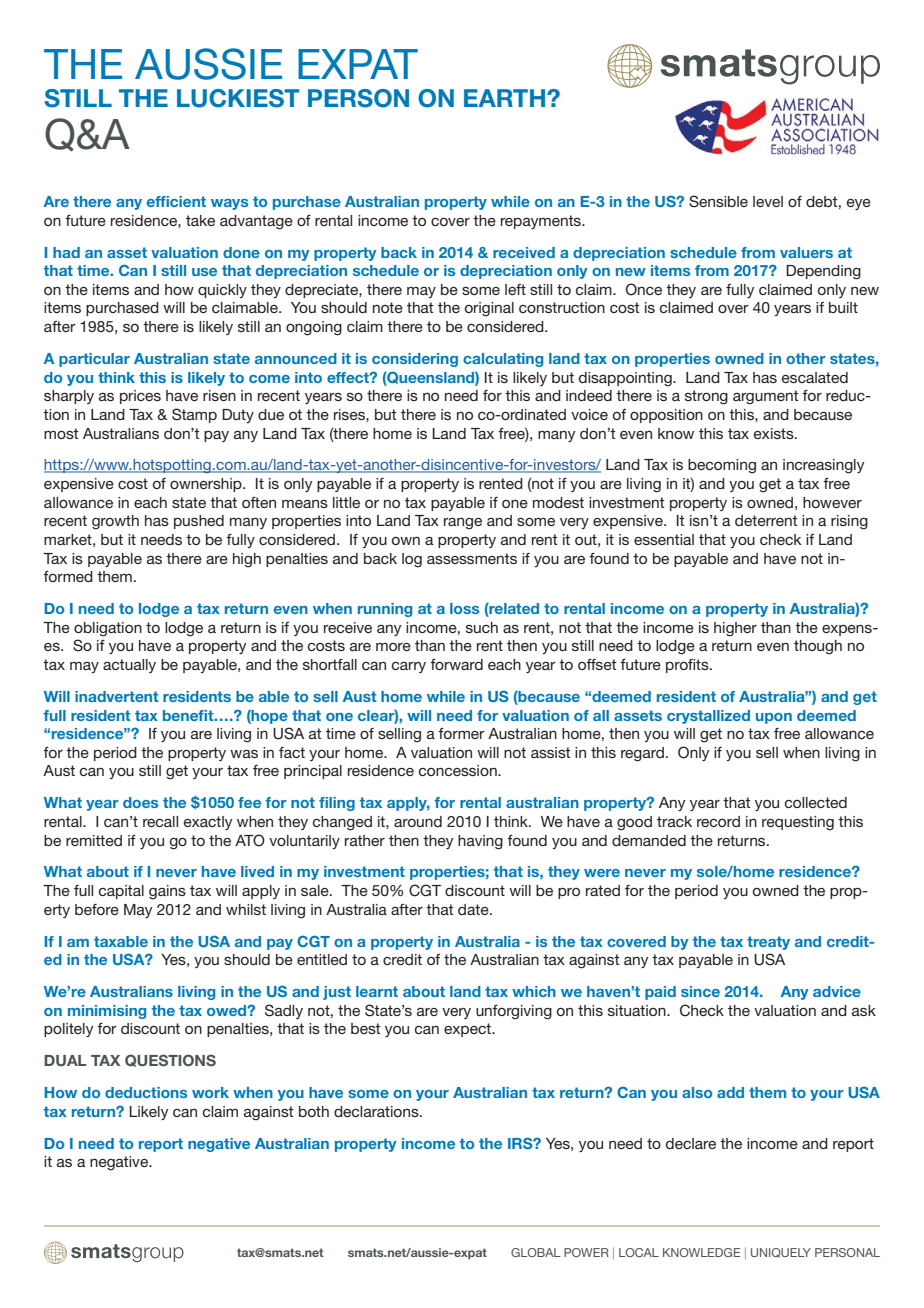  I want to click on advice, so click(837, 991).
